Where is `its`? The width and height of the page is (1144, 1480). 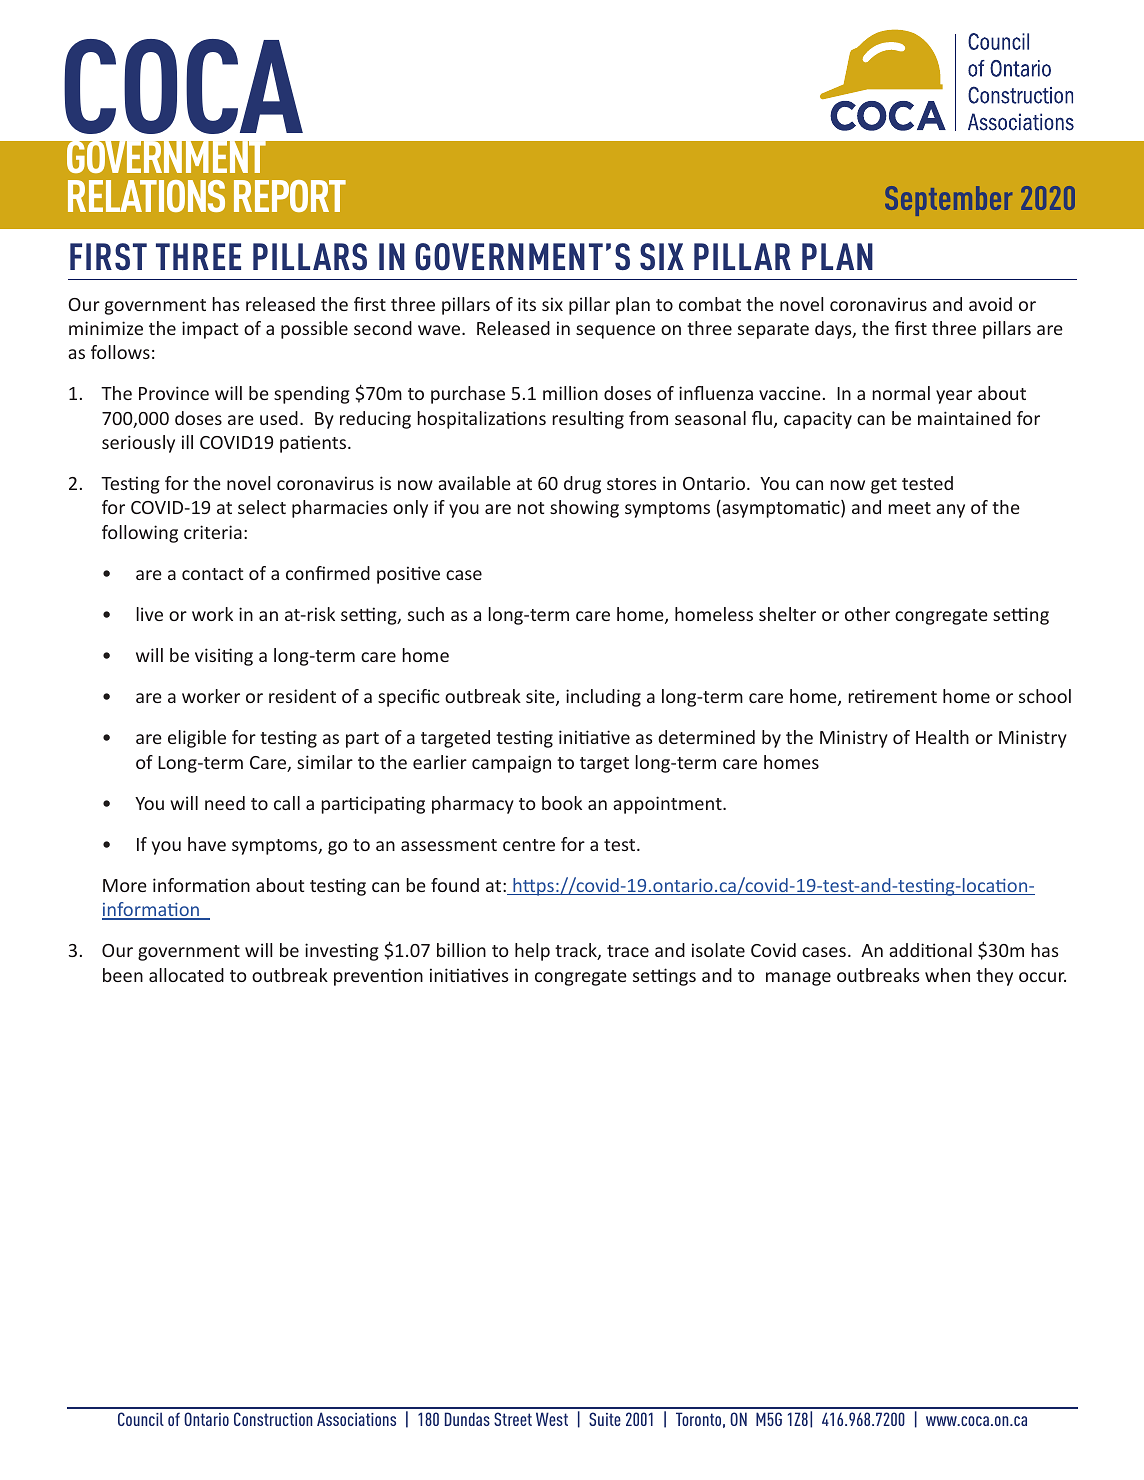
its is located at coordinates (527, 304).
